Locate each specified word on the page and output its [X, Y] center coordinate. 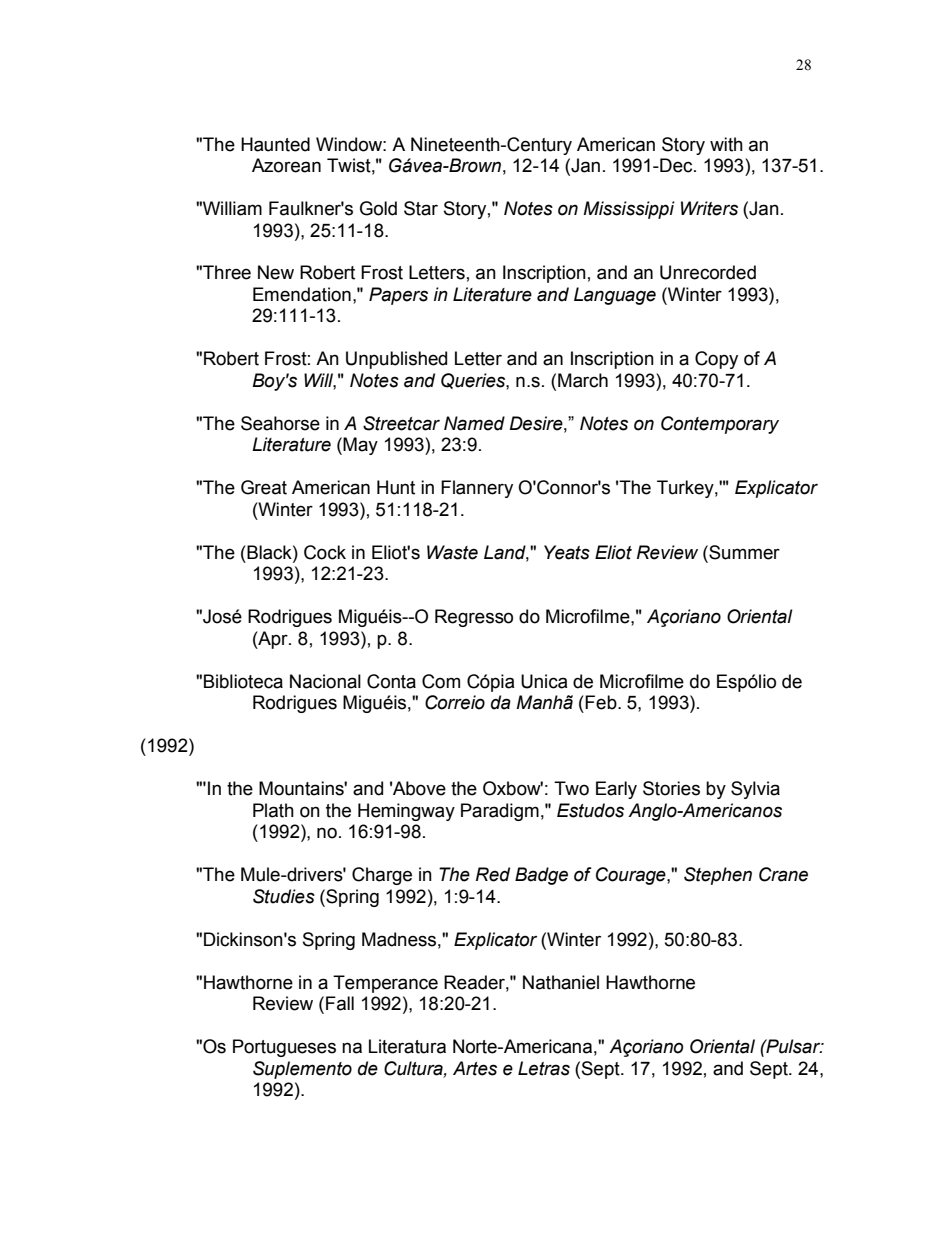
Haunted [275, 144]
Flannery [477, 489]
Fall [340, 1003]
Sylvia [755, 790]
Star [421, 208]
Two [571, 788]
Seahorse [280, 423]
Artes [475, 1068]
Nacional [325, 681]
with [726, 144]
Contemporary [720, 425]
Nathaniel [561, 982]
